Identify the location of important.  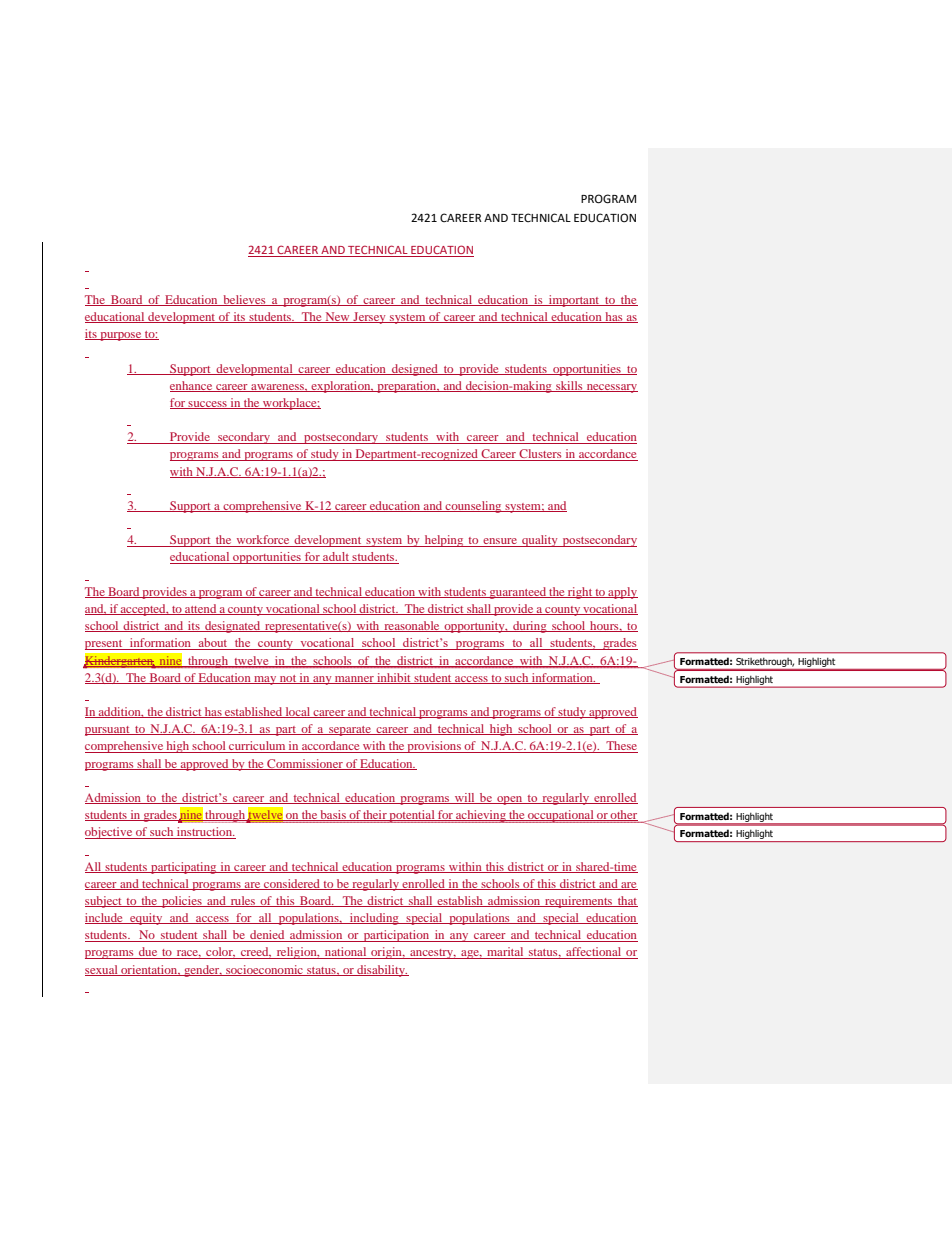
(574, 301).
